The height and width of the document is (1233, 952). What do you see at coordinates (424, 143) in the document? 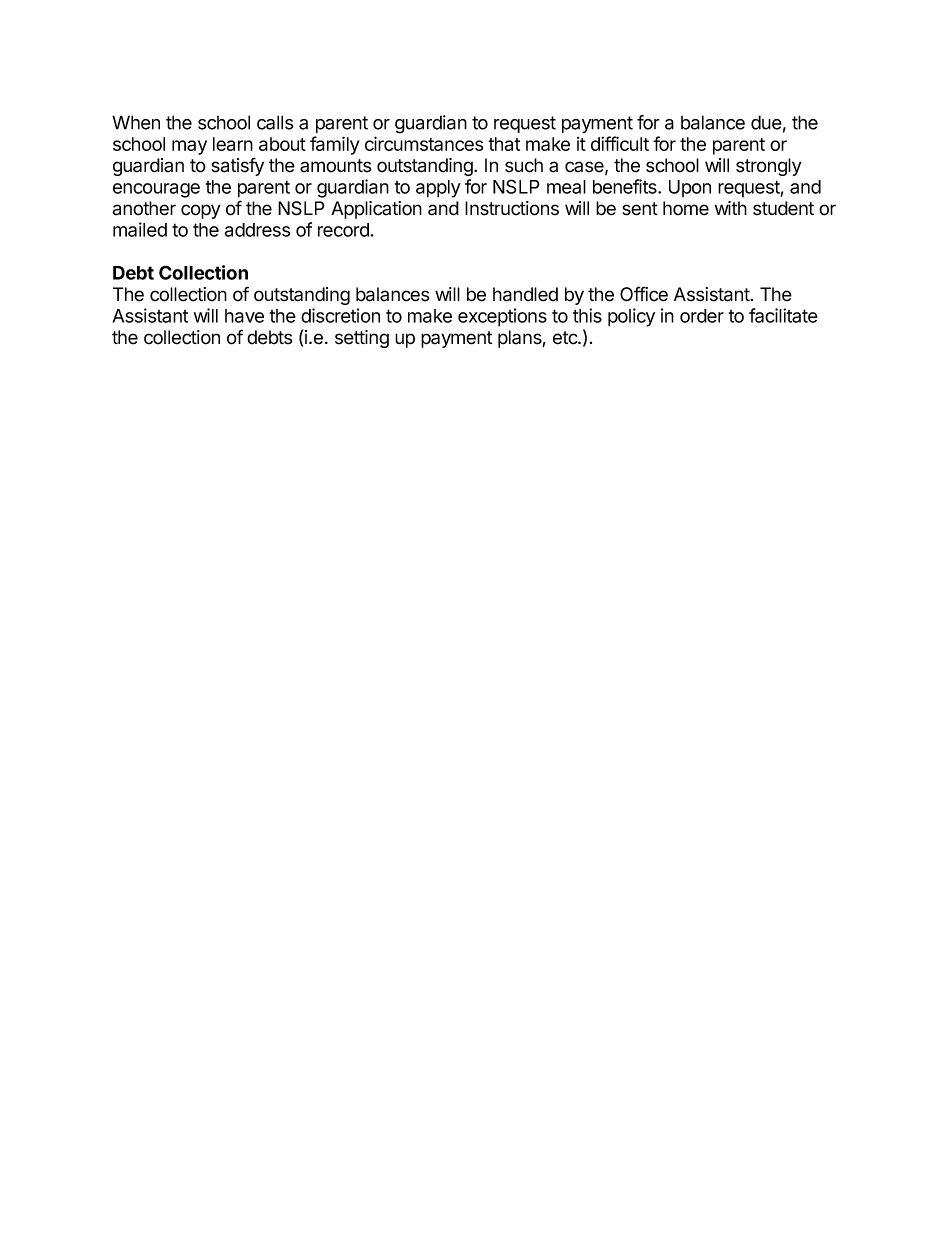
I see `circumstances` at bounding box center [424, 143].
